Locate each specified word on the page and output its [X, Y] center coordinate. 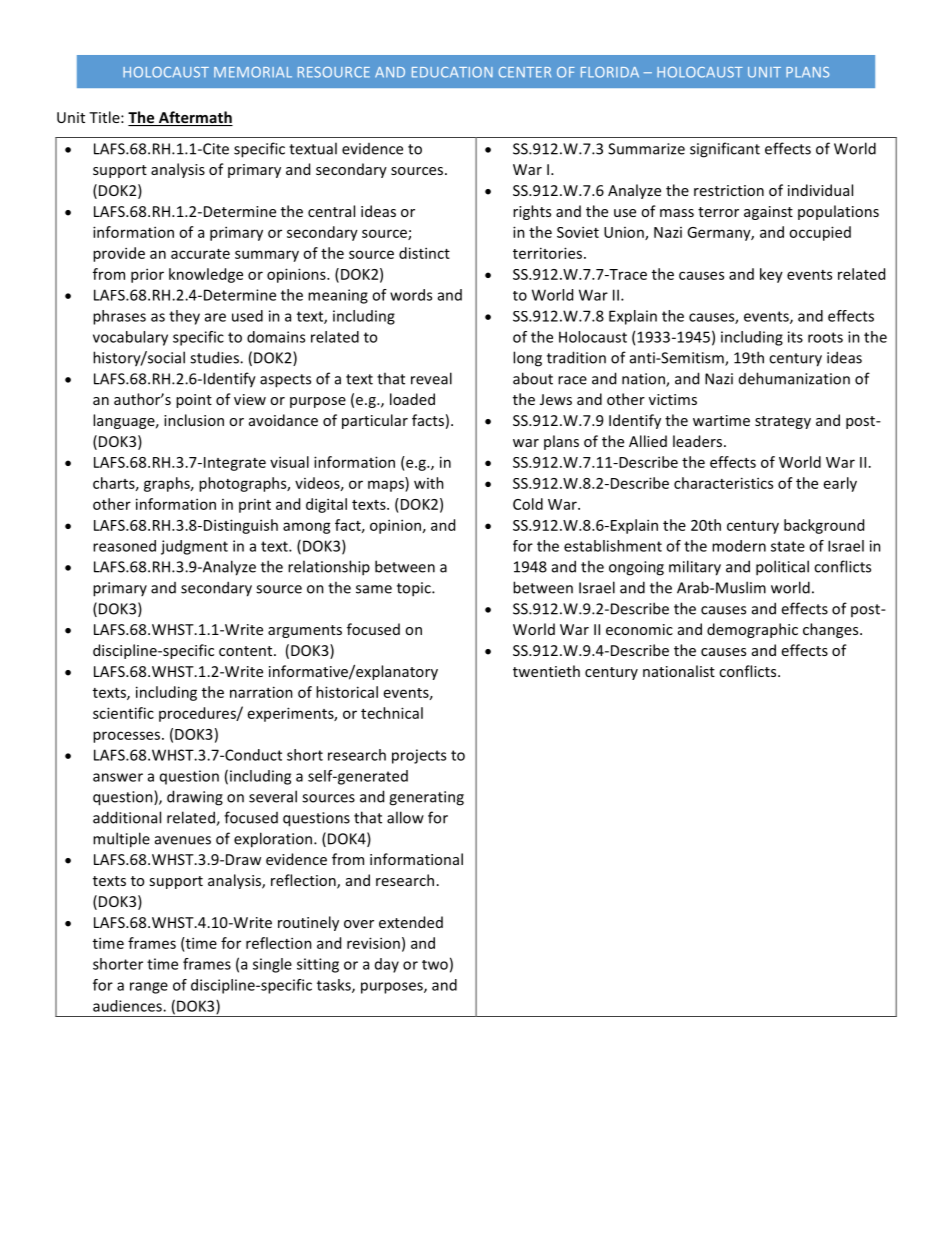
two [435, 965]
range [149, 988]
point [194, 401]
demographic [752, 630]
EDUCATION [452, 72]
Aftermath [194, 118]
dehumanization [794, 378]
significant [725, 150]
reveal [431, 378]
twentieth [546, 671]
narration [261, 692]
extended [411, 922]
